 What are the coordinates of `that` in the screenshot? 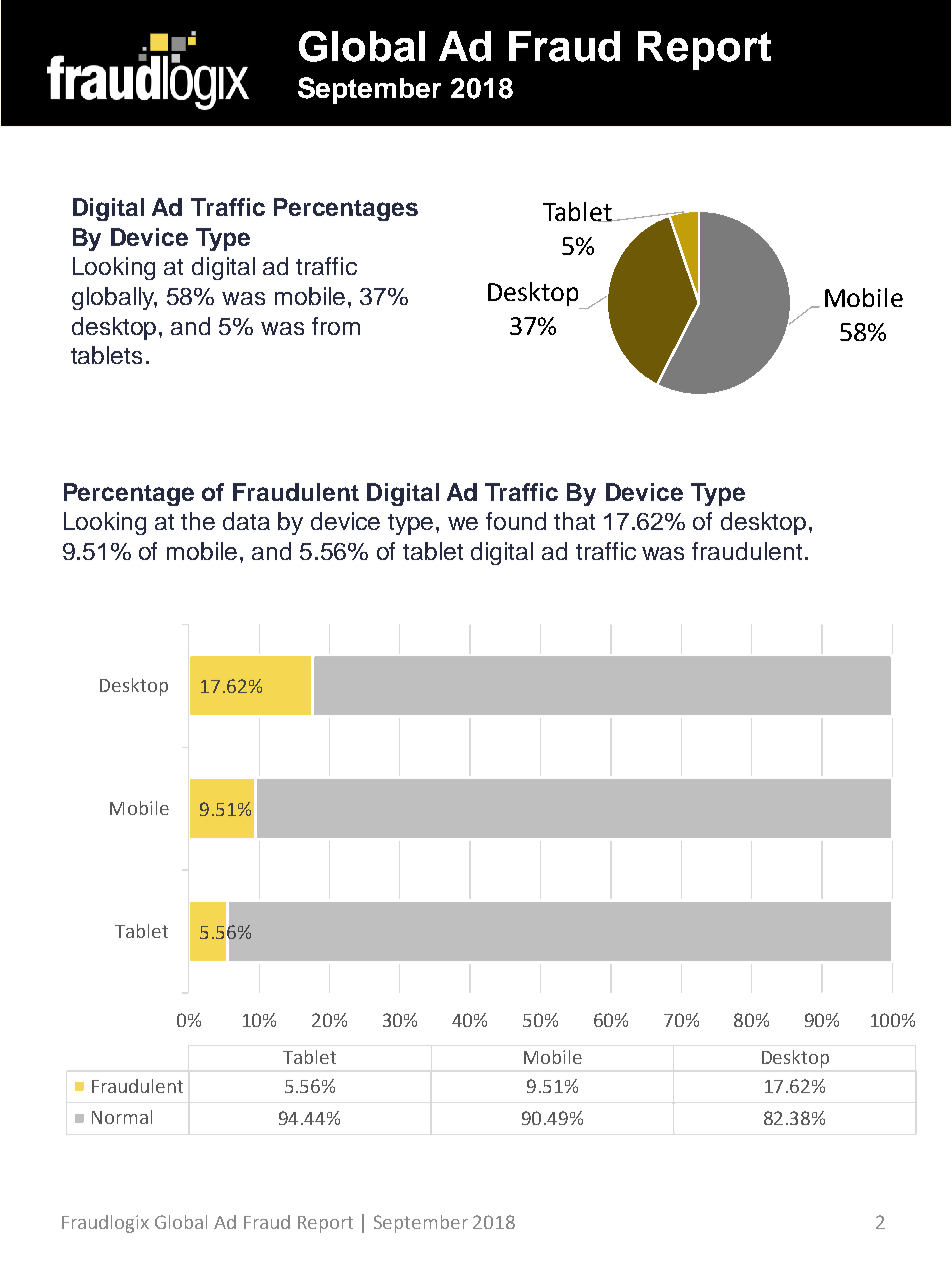 It's located at (574, 521).
